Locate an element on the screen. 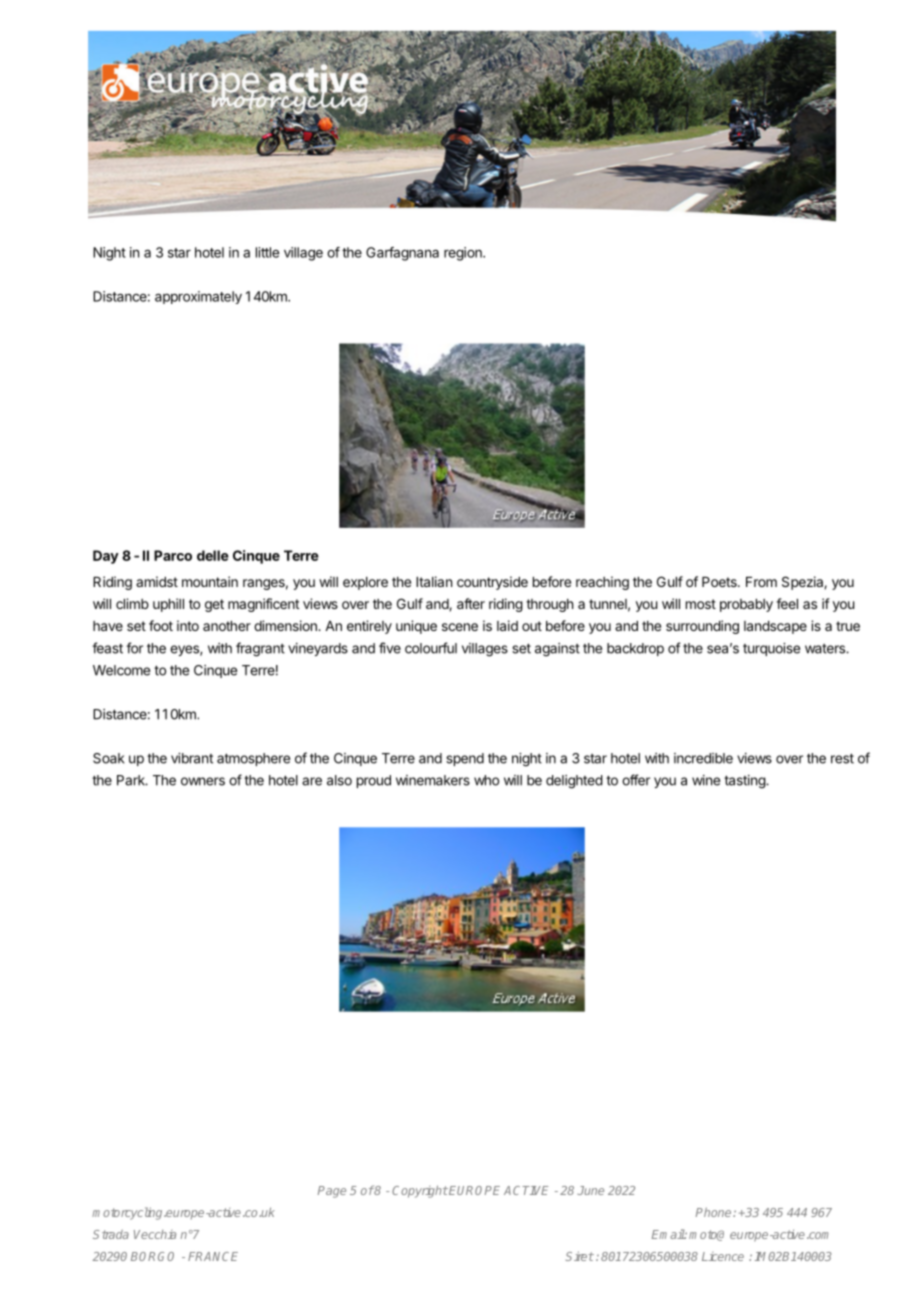 The height and width of the screenshot is (1308, 924). Phone is located at coordinates (715, 1212).
